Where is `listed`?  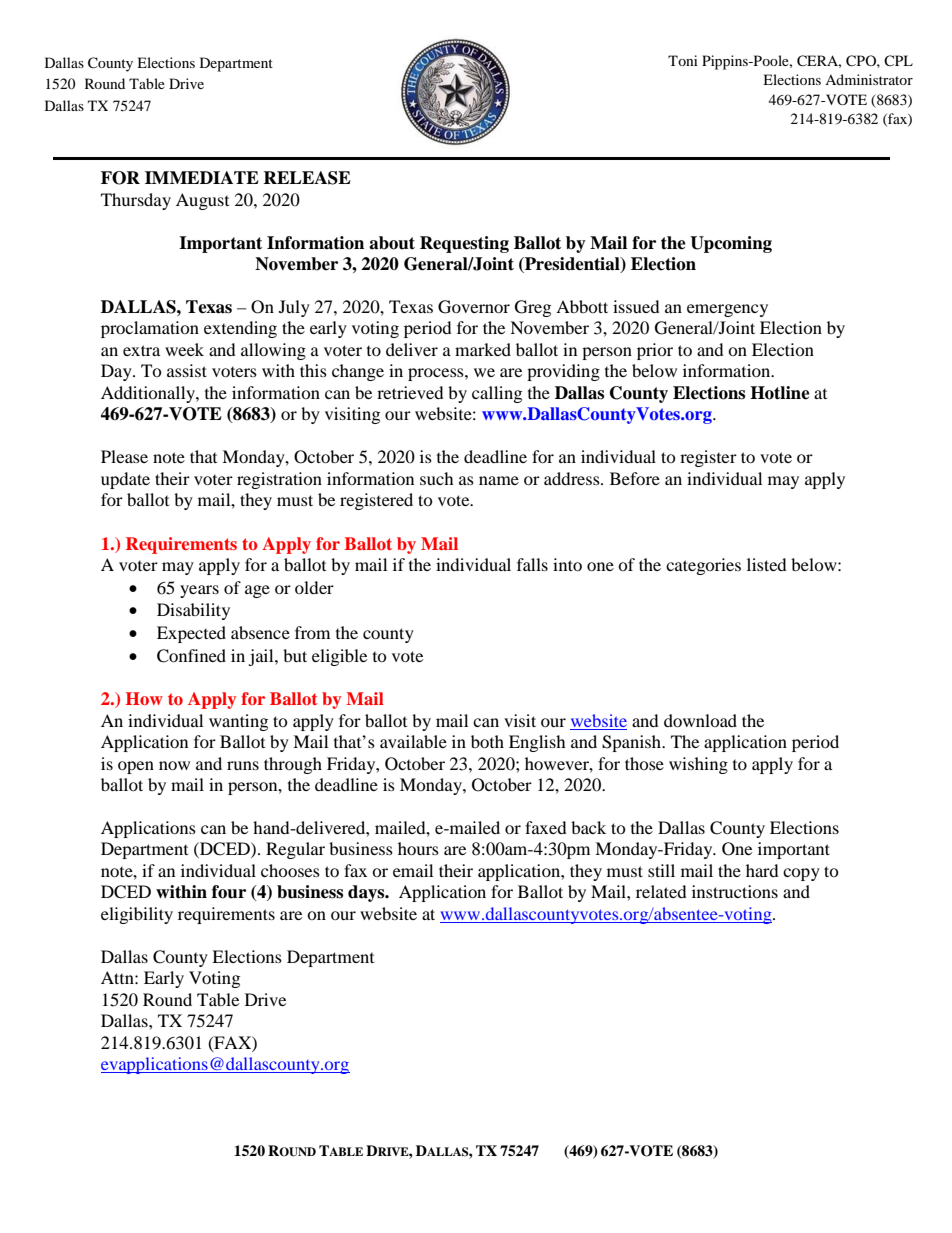
listed is located at coordinates (767, 564).
